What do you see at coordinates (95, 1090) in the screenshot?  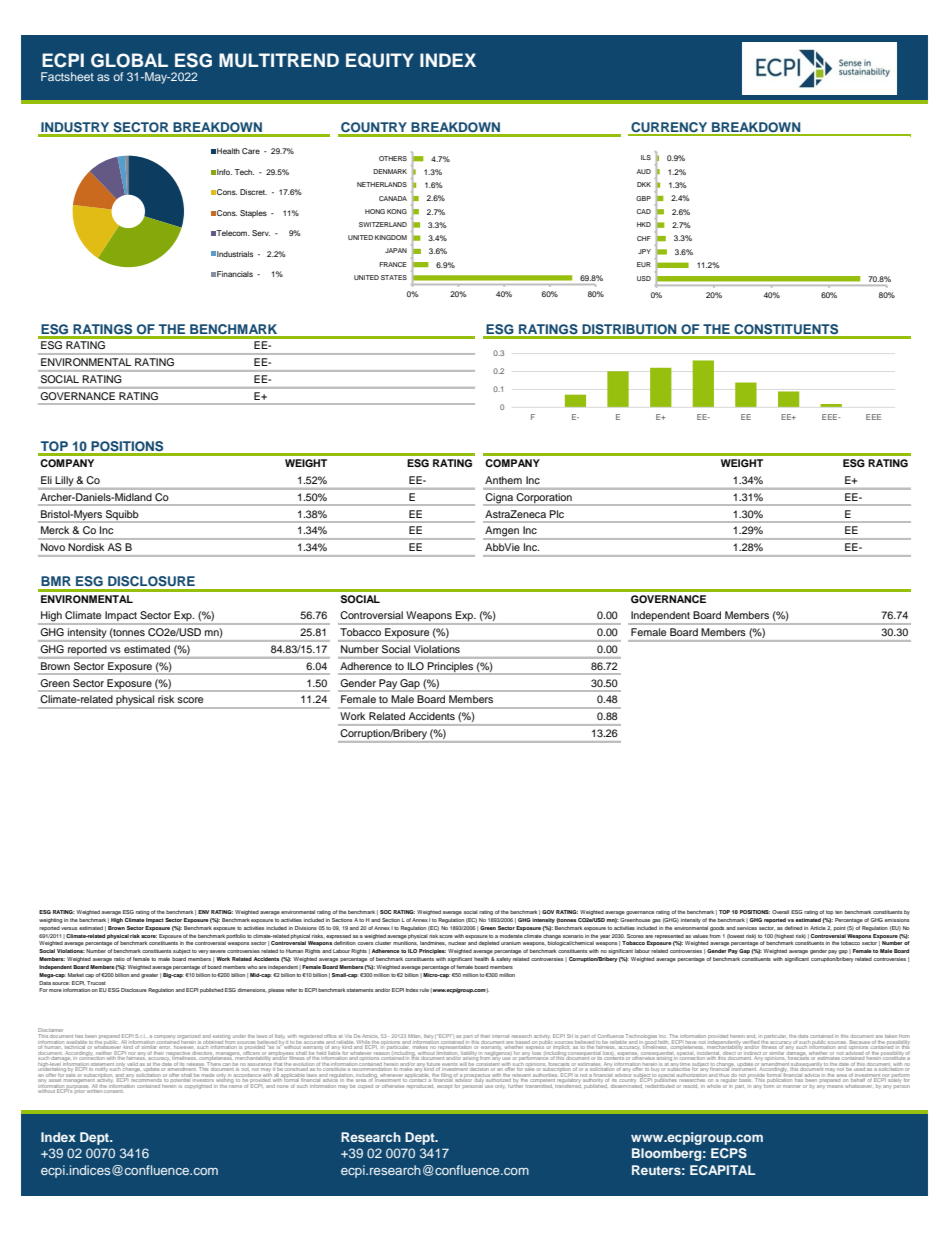 I see `written` at bounding box center [95, 1090].
